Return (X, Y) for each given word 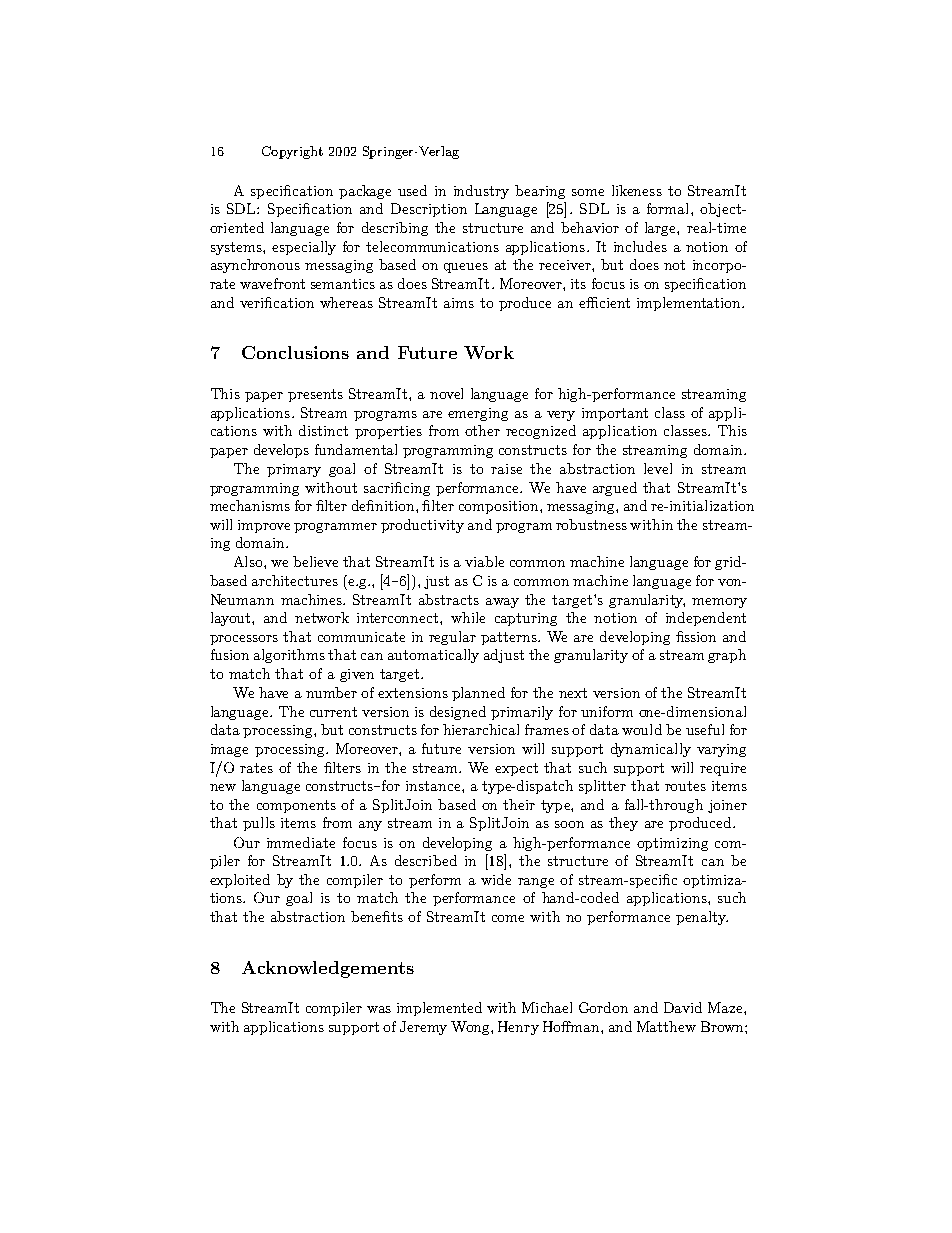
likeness (637, 190)
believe (315, 561)
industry (481, 192)
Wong (471, 1028)
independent (706, 619)
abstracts (449, 599)
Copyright (292, 152)
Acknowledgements (328, 969)
